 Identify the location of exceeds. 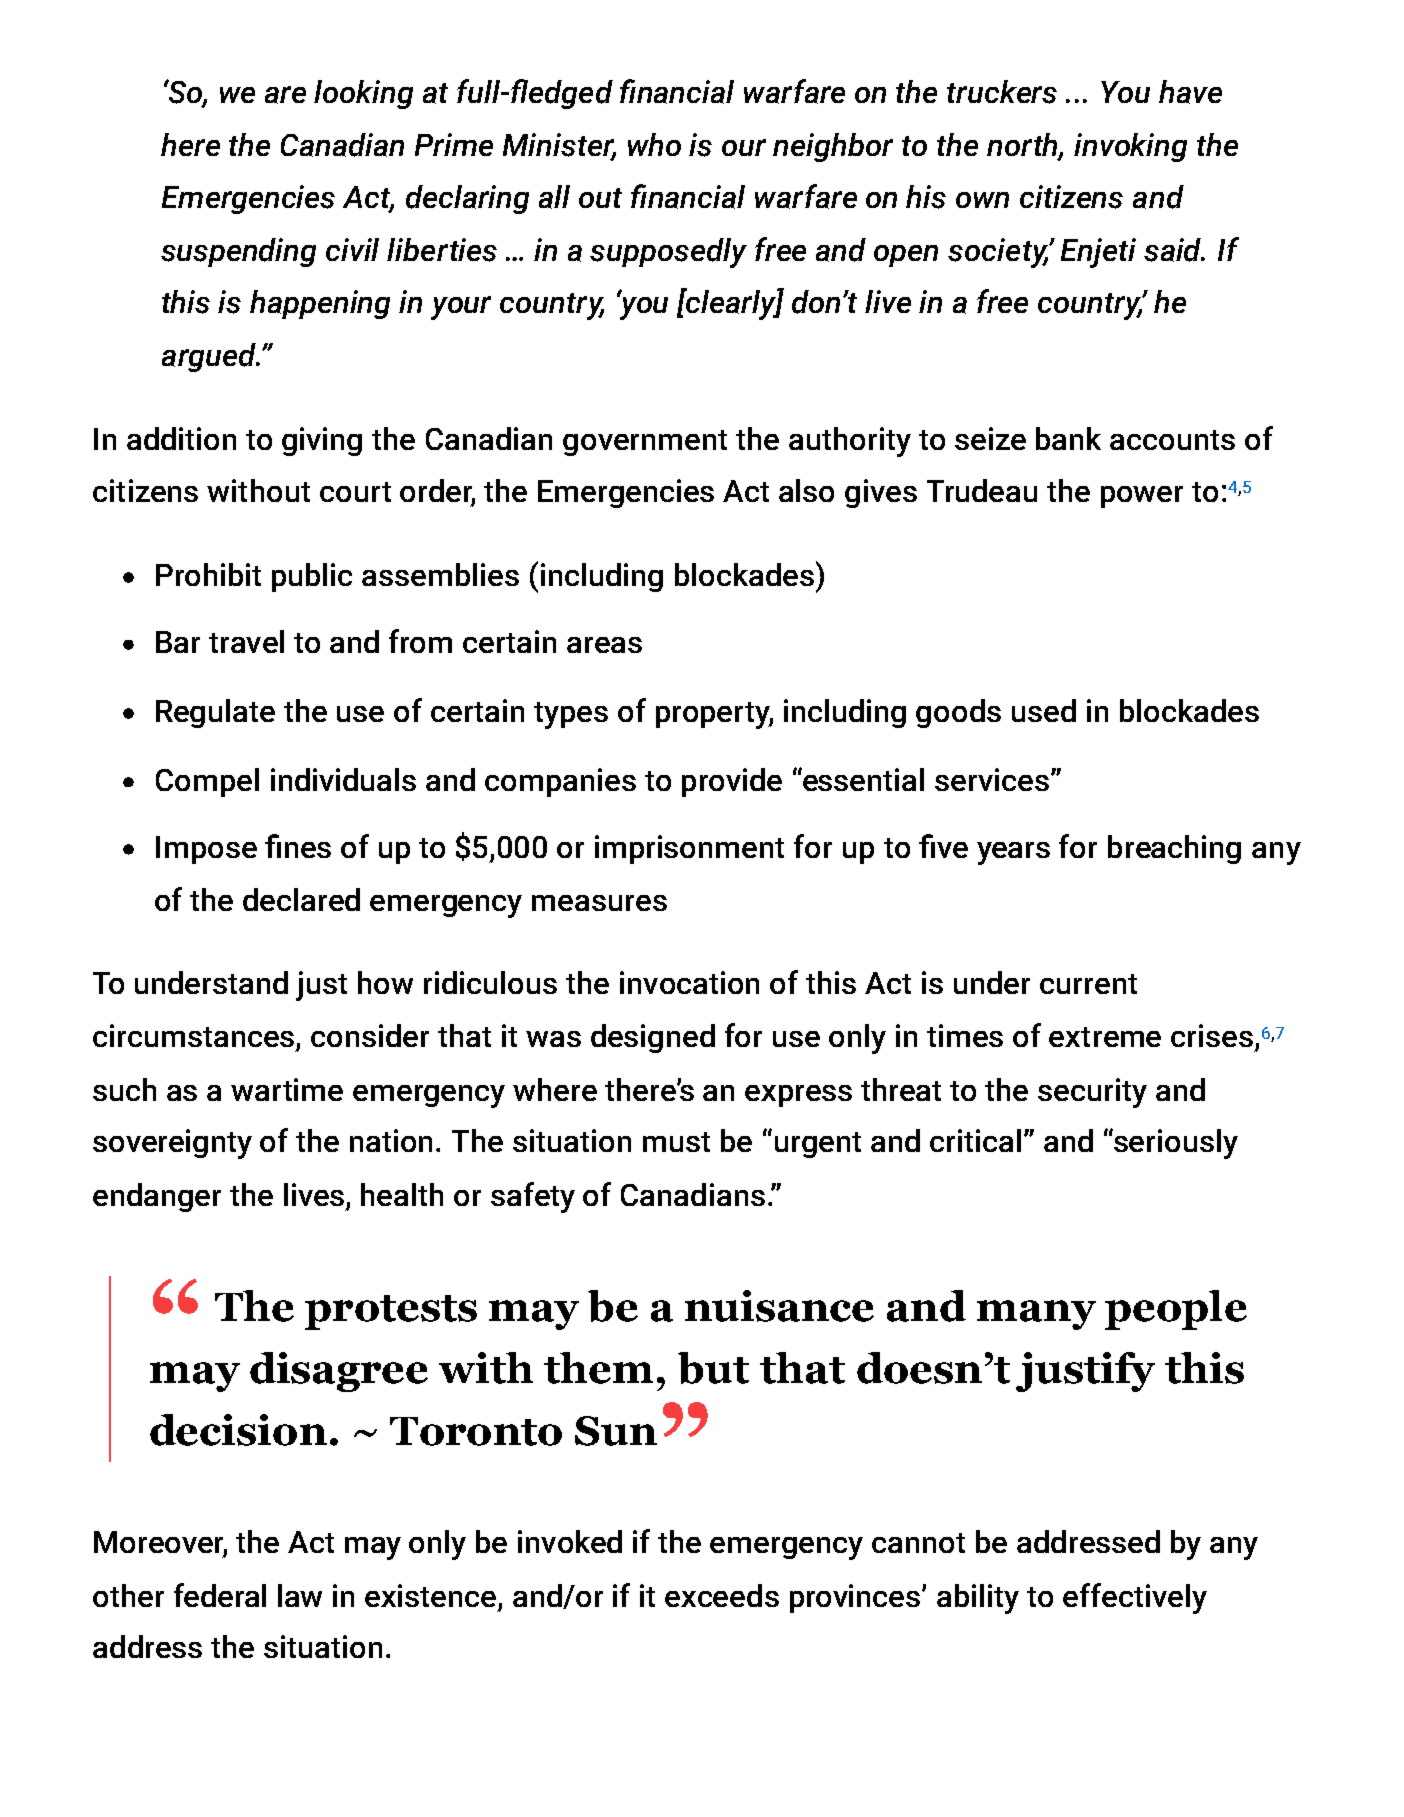
(722, 1595).
